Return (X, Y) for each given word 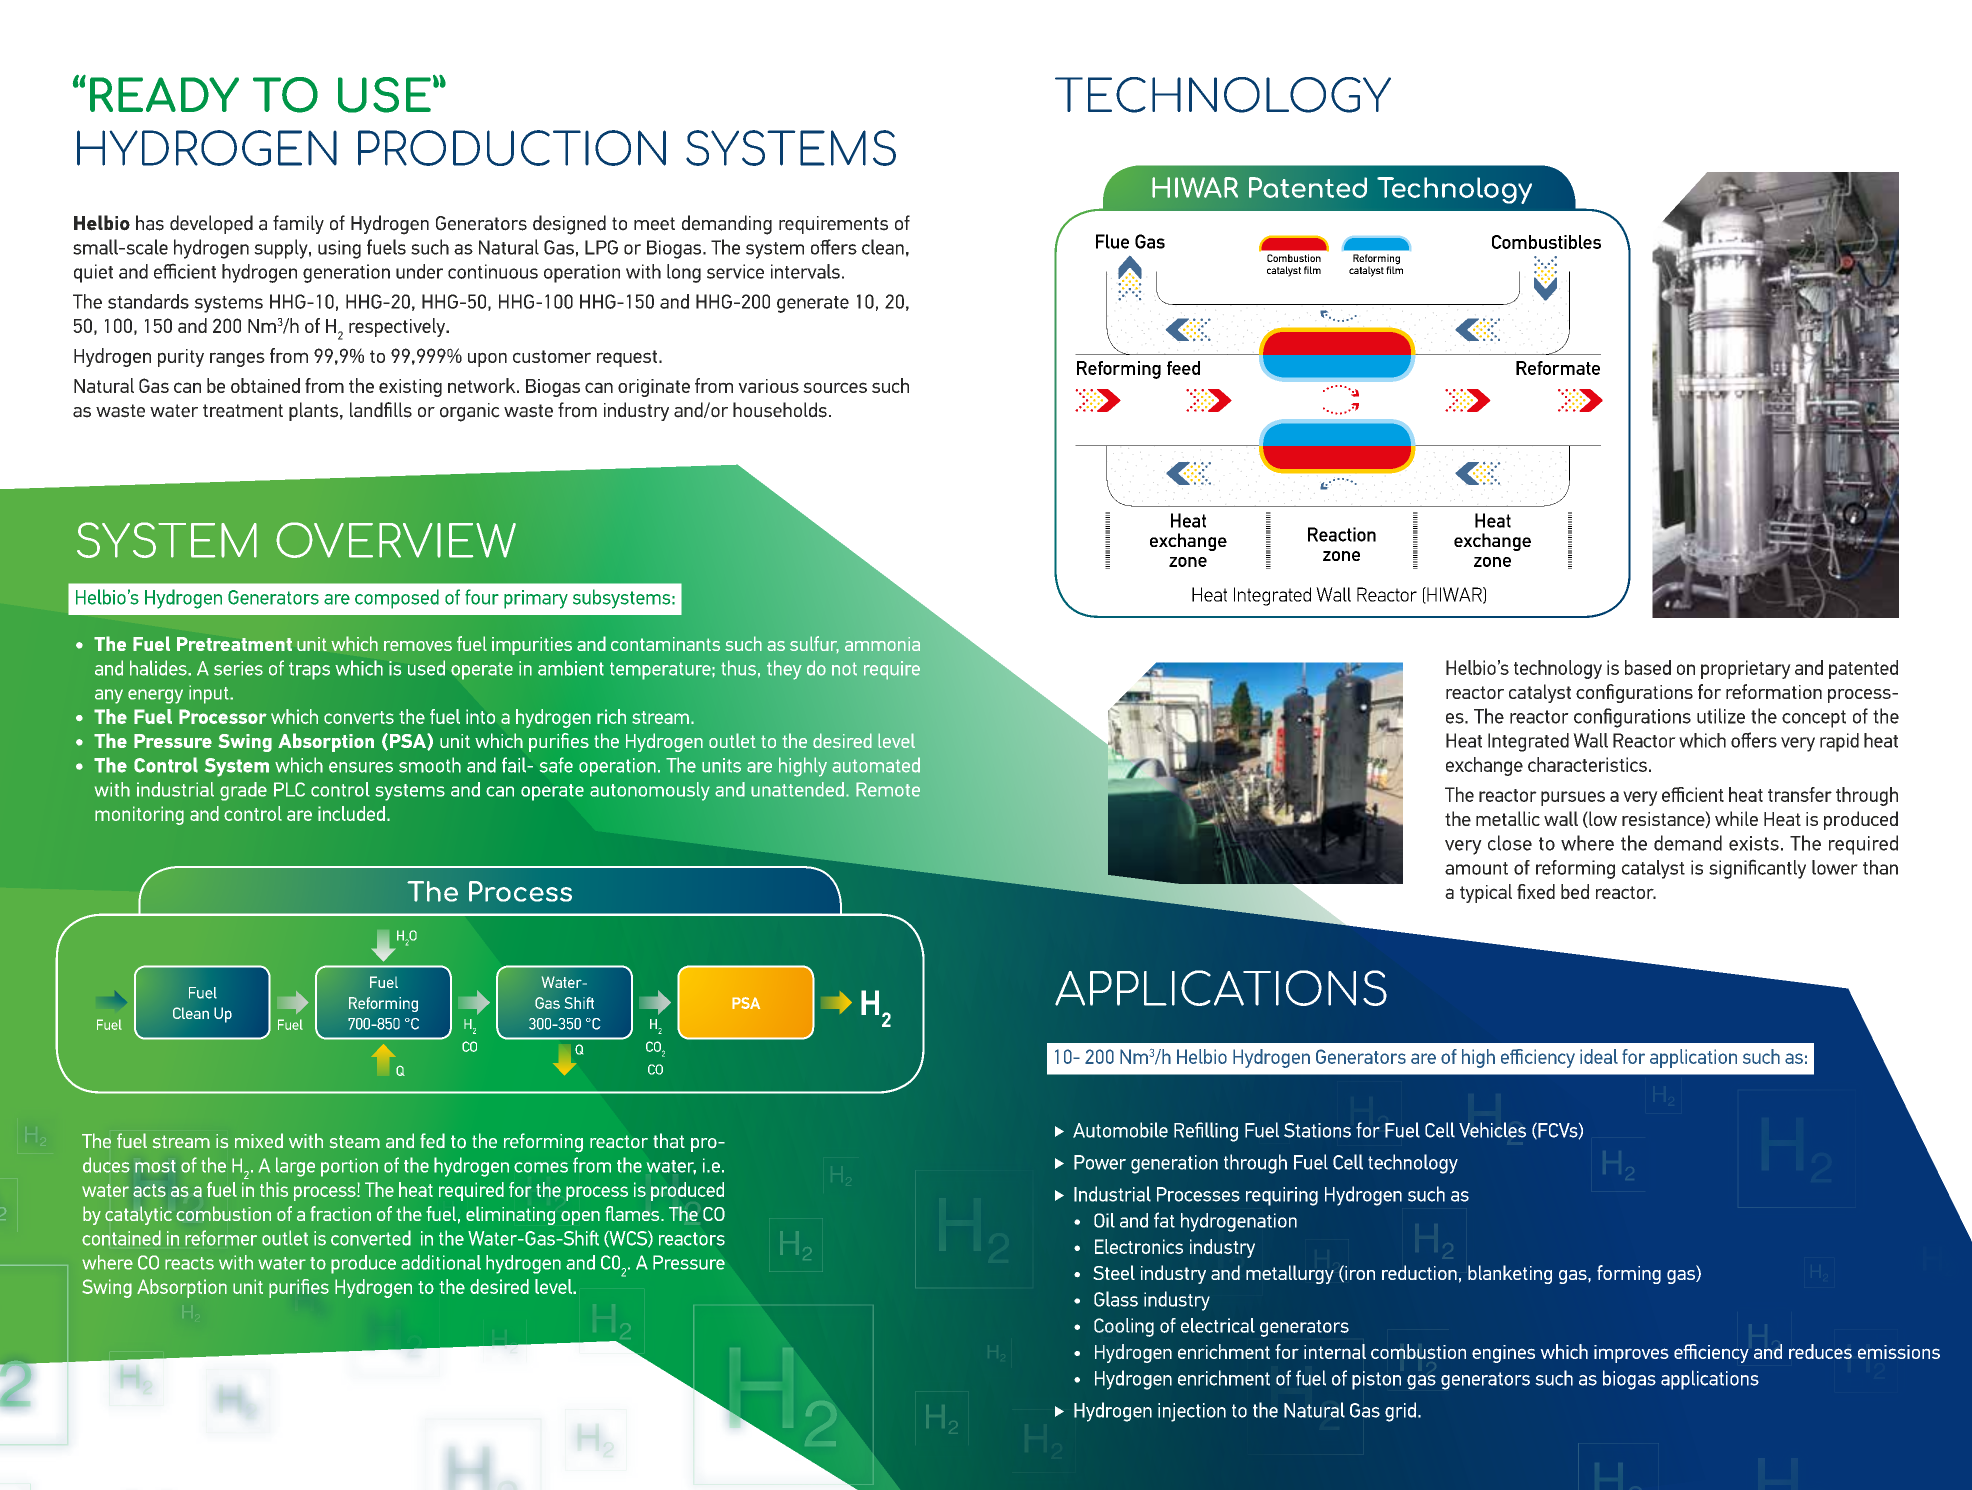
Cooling (1124, 1327)
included (351, 813)
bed (1575, 891)
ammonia (882, 644)
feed (1183, 368)
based (1648, 667)
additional (441, 1262)
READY (164, 94)
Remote (888, 789)
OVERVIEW (396, 540)
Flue (1112, 241)
